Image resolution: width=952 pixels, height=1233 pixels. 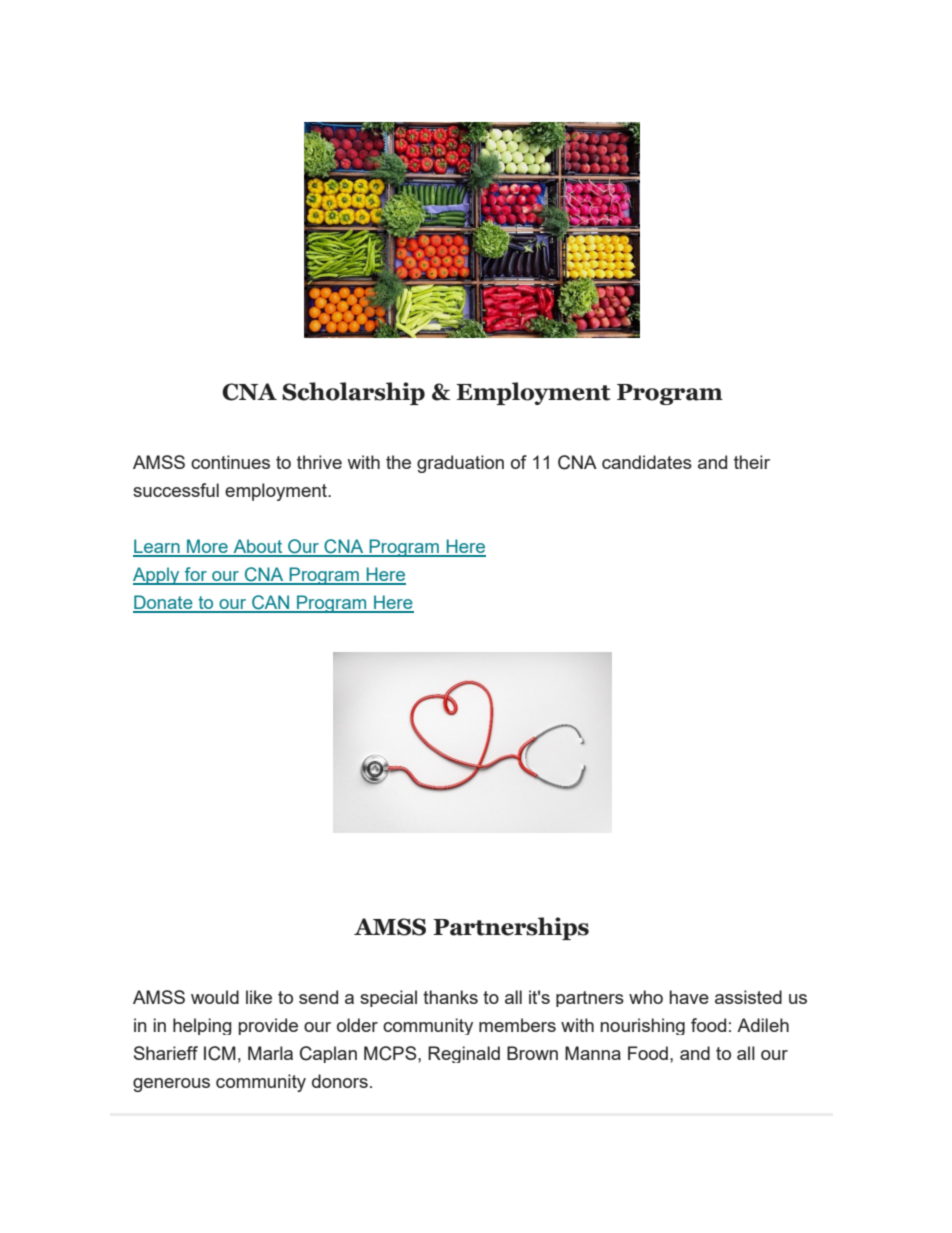 What do you see at coordinates (450, 997) in the image?
I see `thanks` at bounding box center [450, 997].
